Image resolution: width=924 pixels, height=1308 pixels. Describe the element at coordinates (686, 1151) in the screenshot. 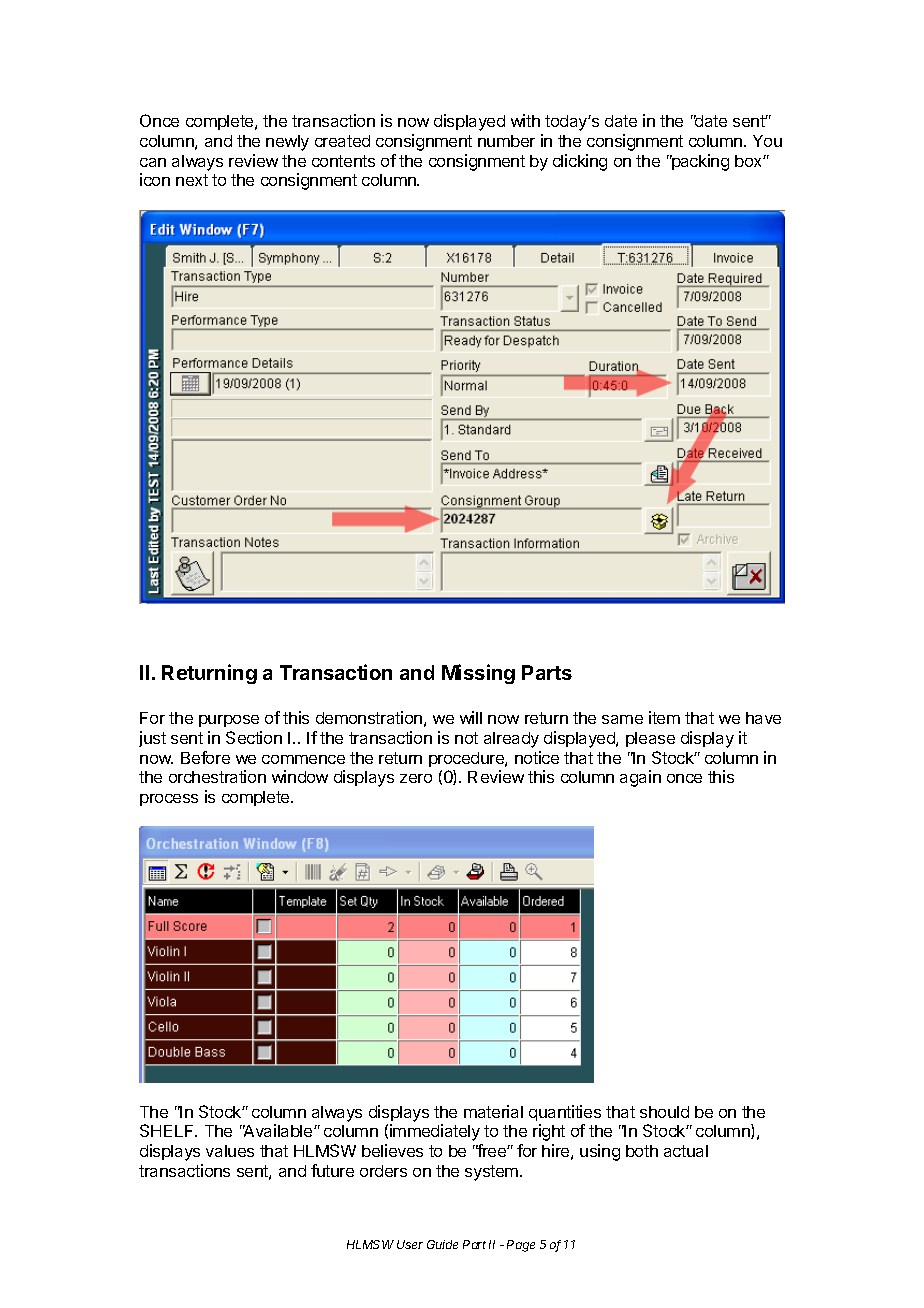

I see `actual` at that location.
